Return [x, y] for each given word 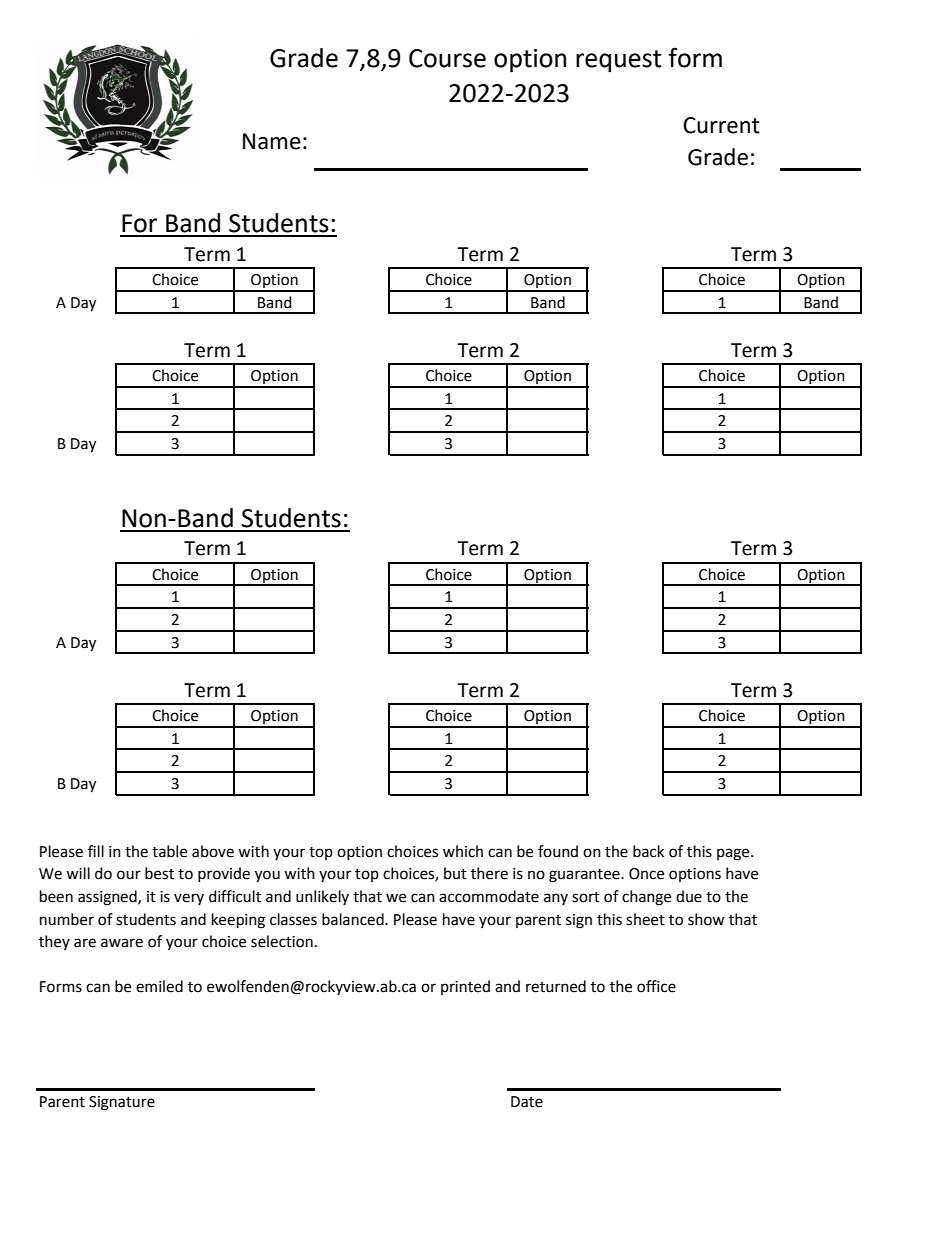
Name [272, 141]
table [169, 851]
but [455, 873]
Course [447, 58]
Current [721, 125]
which [463, 851]
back [648, 851]
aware [122, 943]
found [558, 851]
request [619, 61]
